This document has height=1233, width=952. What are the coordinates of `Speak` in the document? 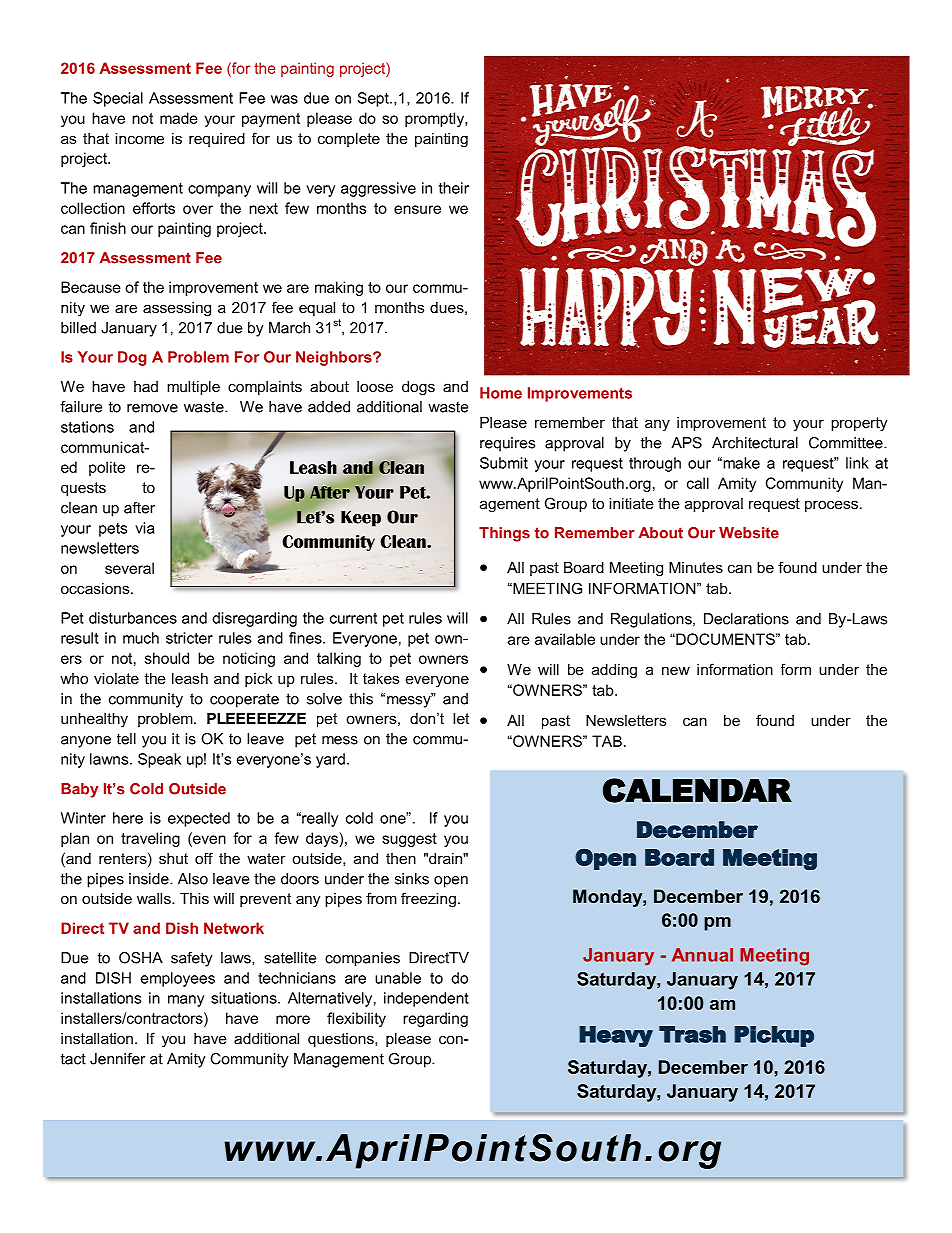 It's located at (159, 760).
